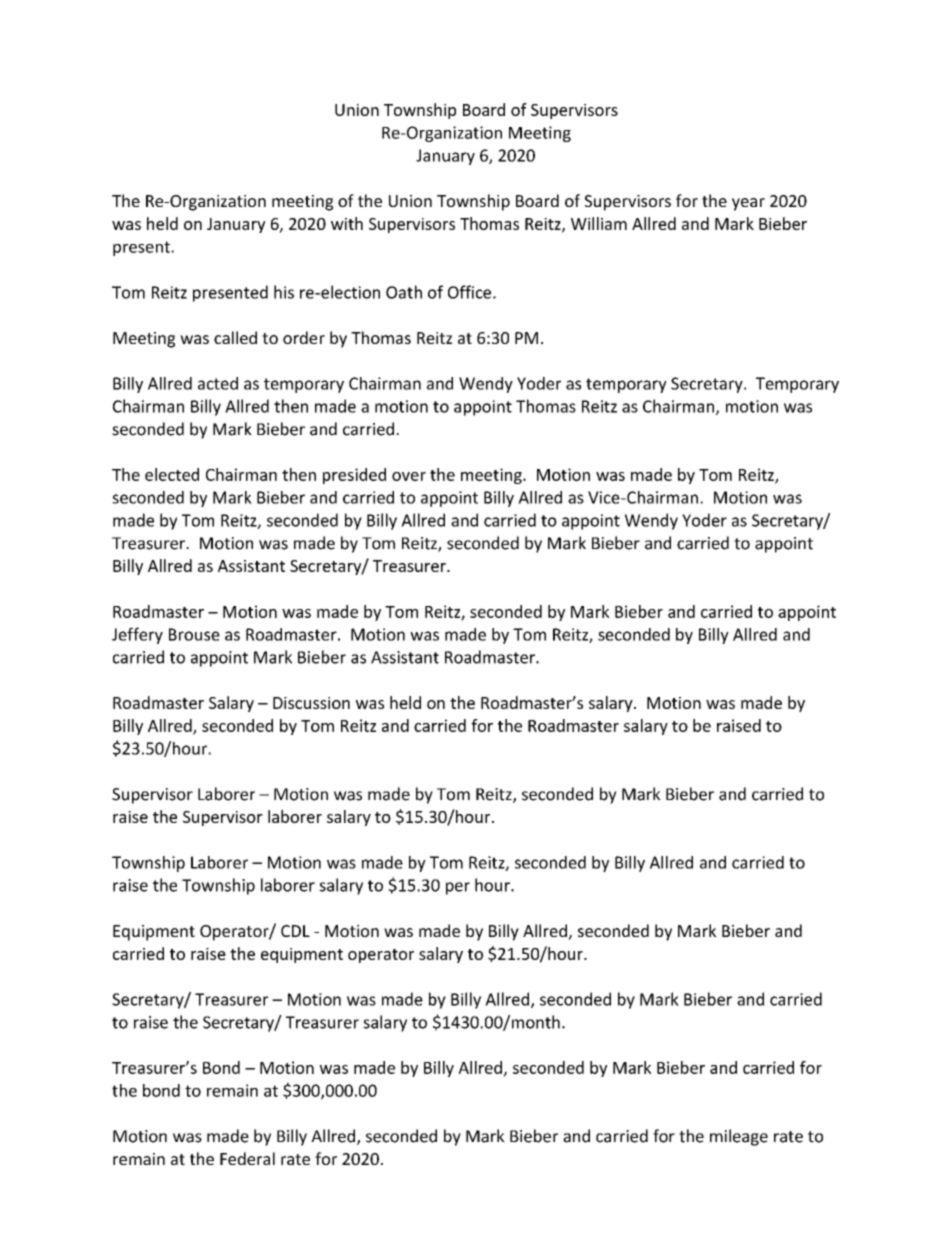  I want to click on Federal, so click(247, 1158).
